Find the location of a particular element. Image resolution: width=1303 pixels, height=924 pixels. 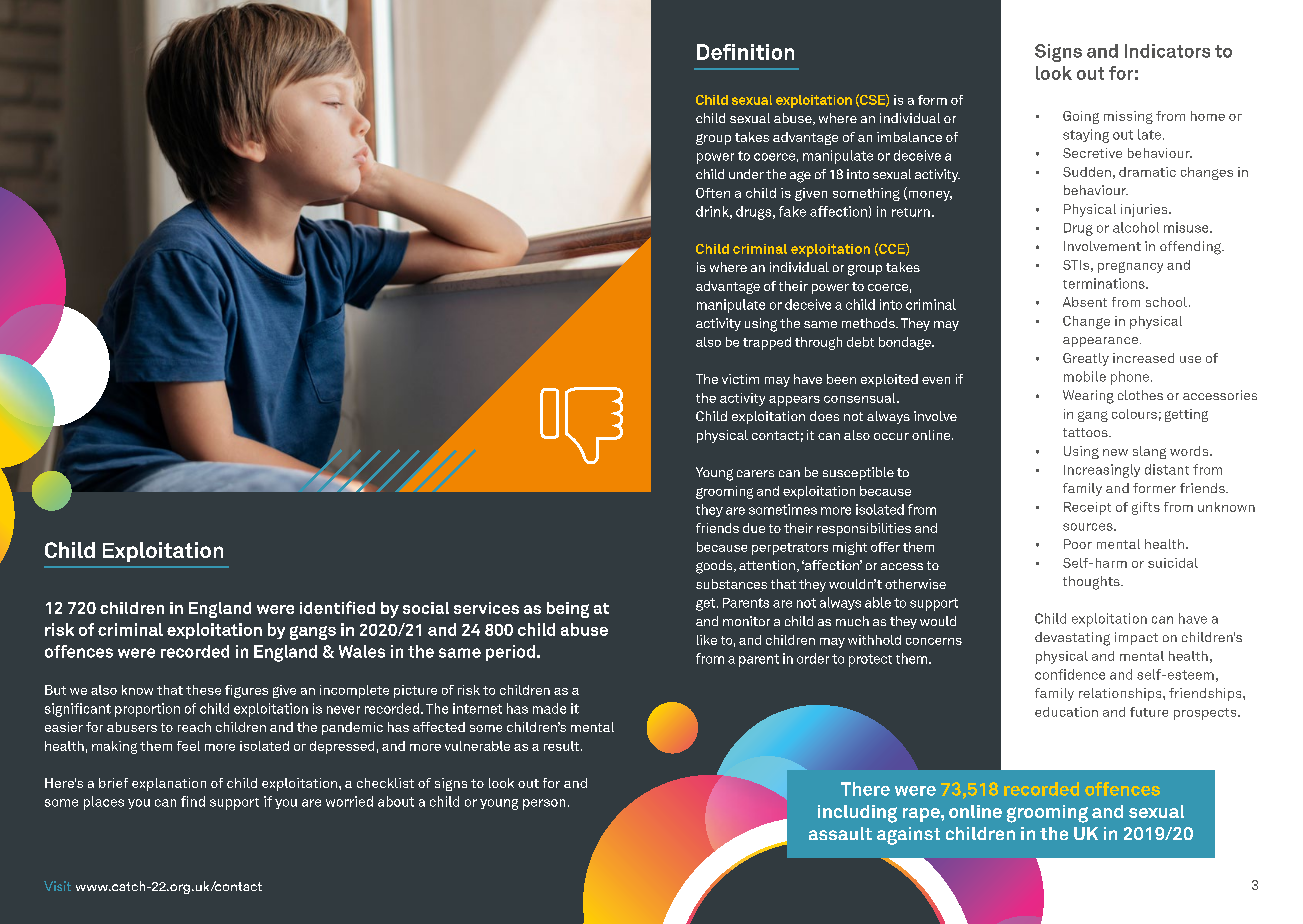

Going is located at coordinates (1081, 117).
